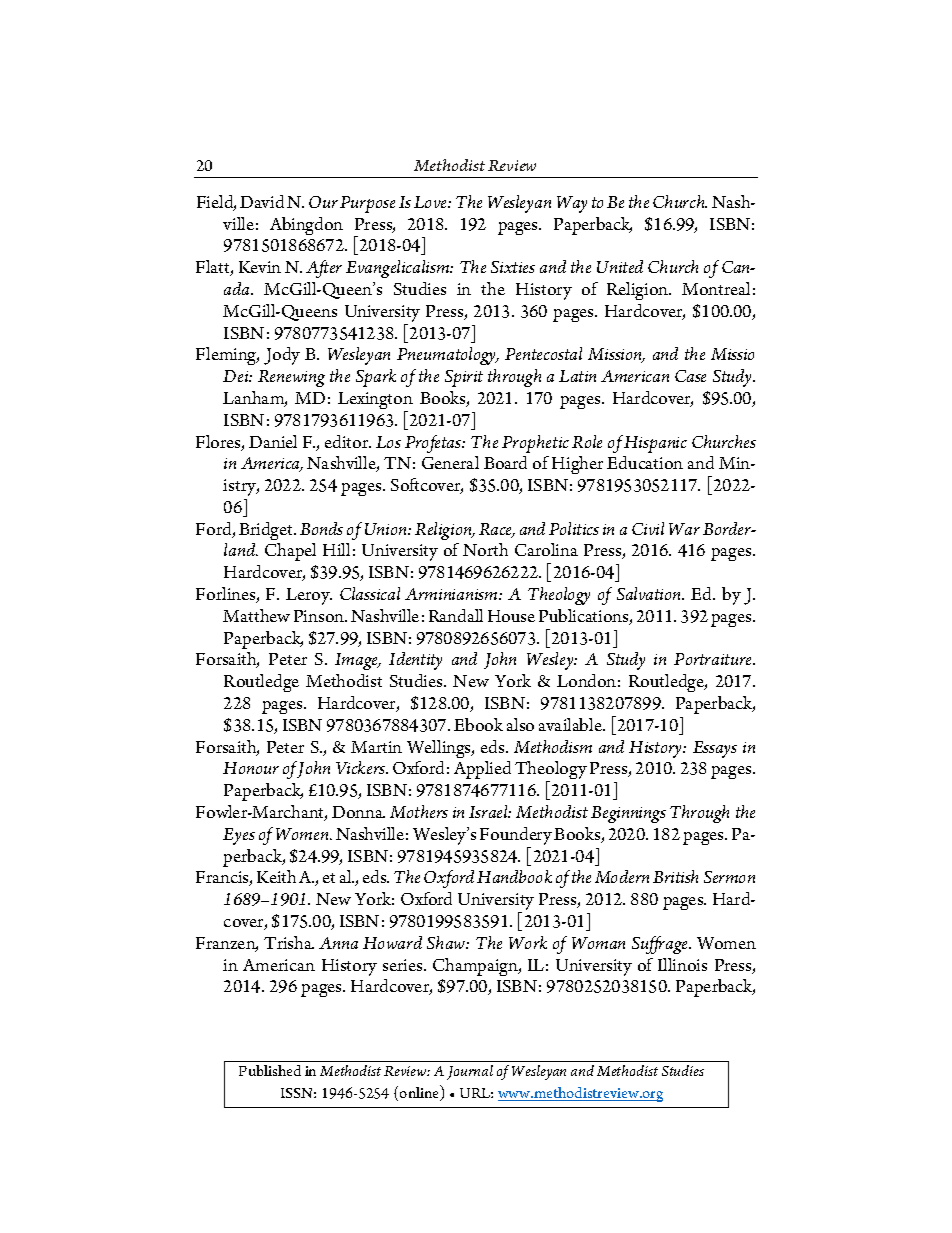 Image resolution: width=952 pixels, height=1233 pixels. What do you see at coordinates (320, 616) in the document?
I see `Pinson` at bounding box center [320, 616].
